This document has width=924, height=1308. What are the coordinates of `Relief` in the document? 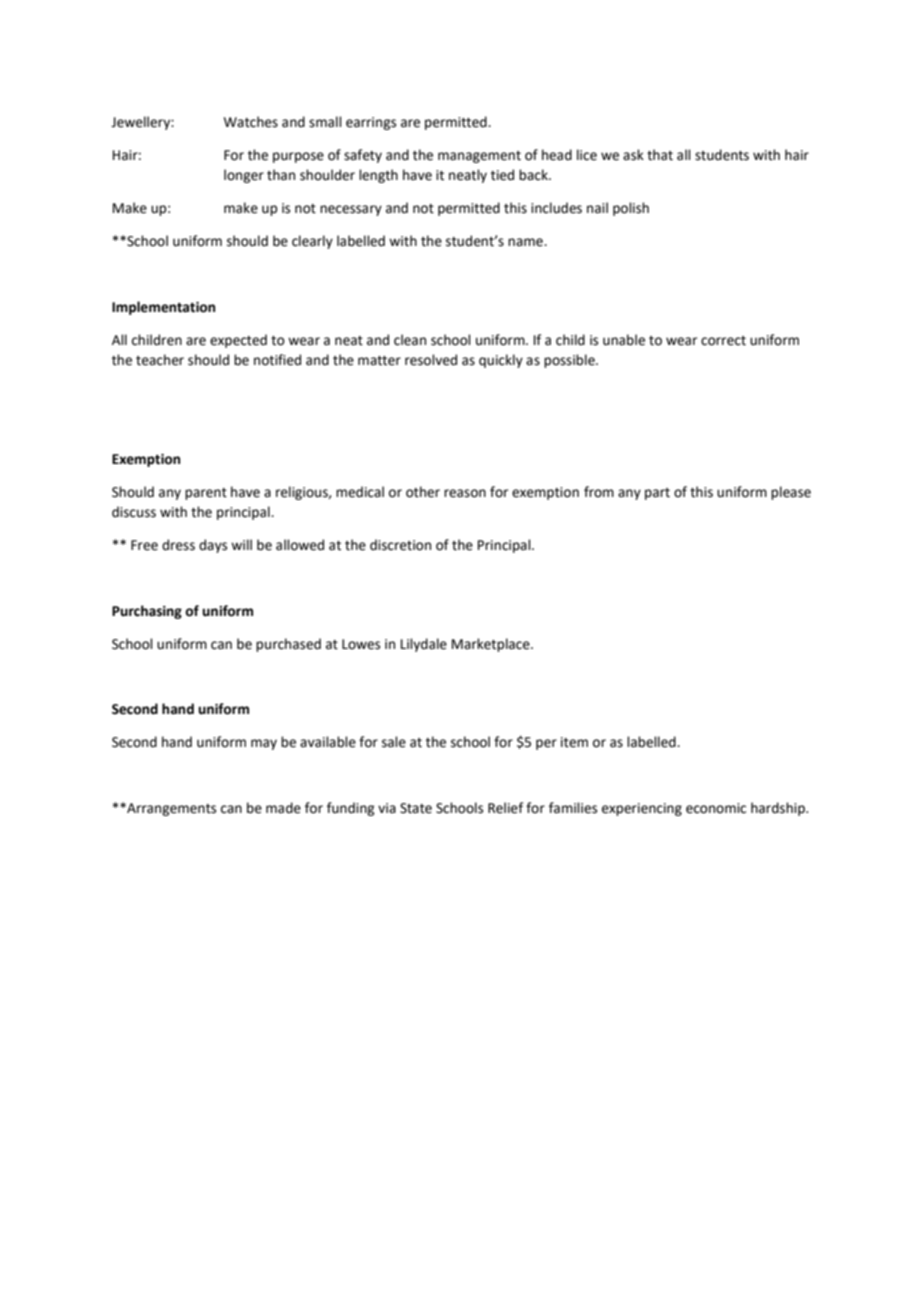 It's located at (505, 808).
